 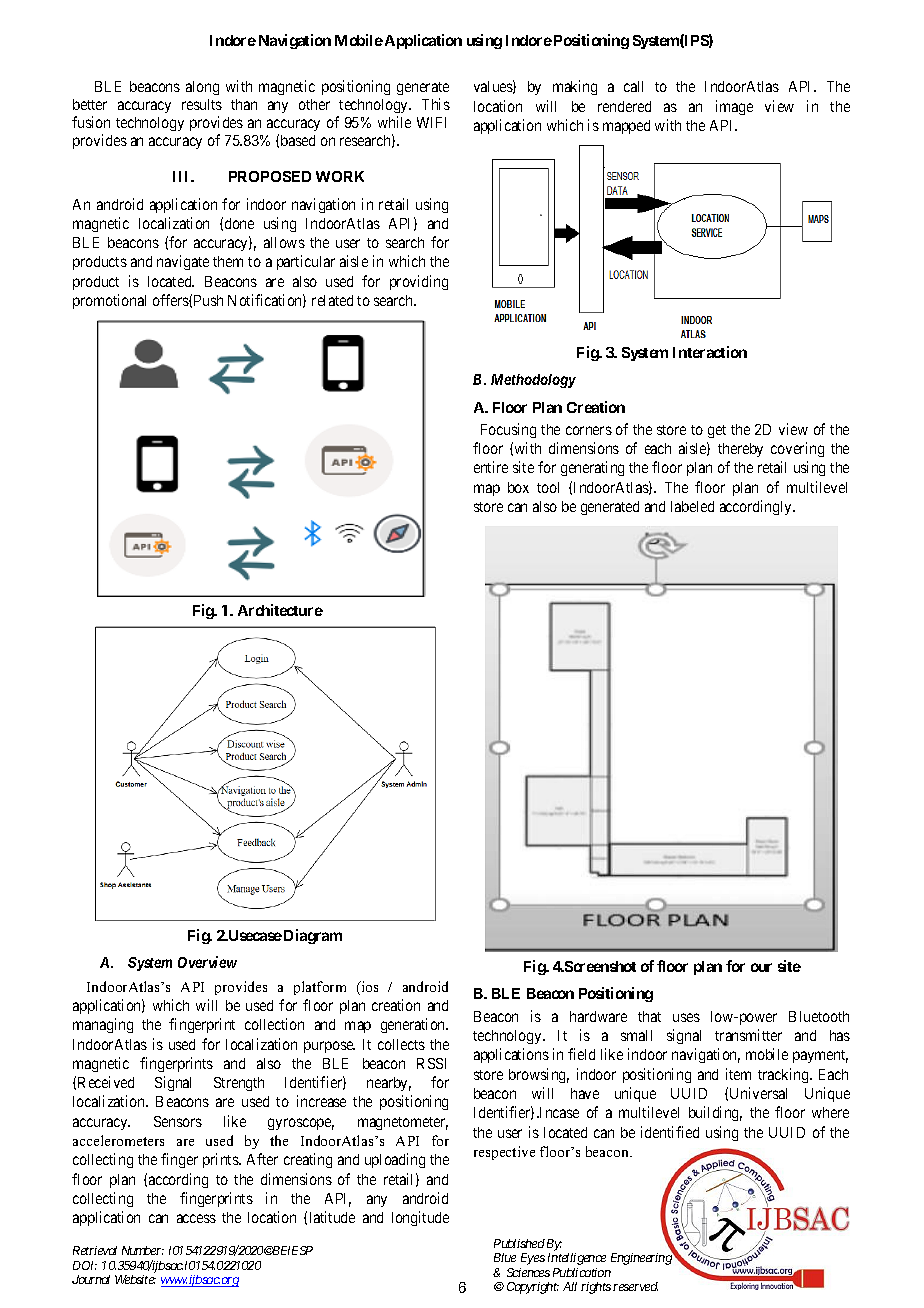 What do you see at coordinates (202, 104) in the image?
I see `results` at bounding box center [202, 104].
